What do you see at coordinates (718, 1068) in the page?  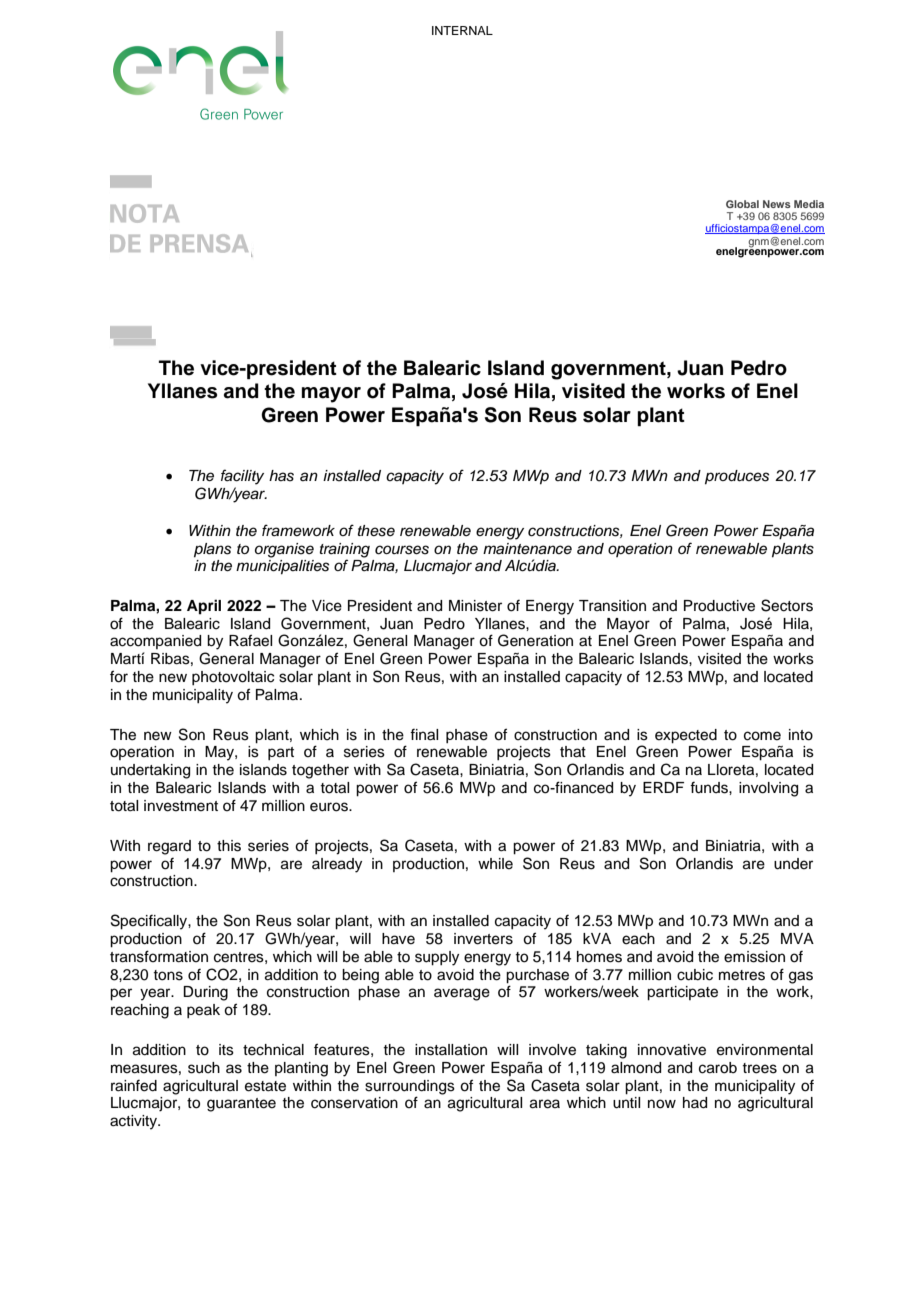 I see `carob` at bounding box center [718, 1068].
